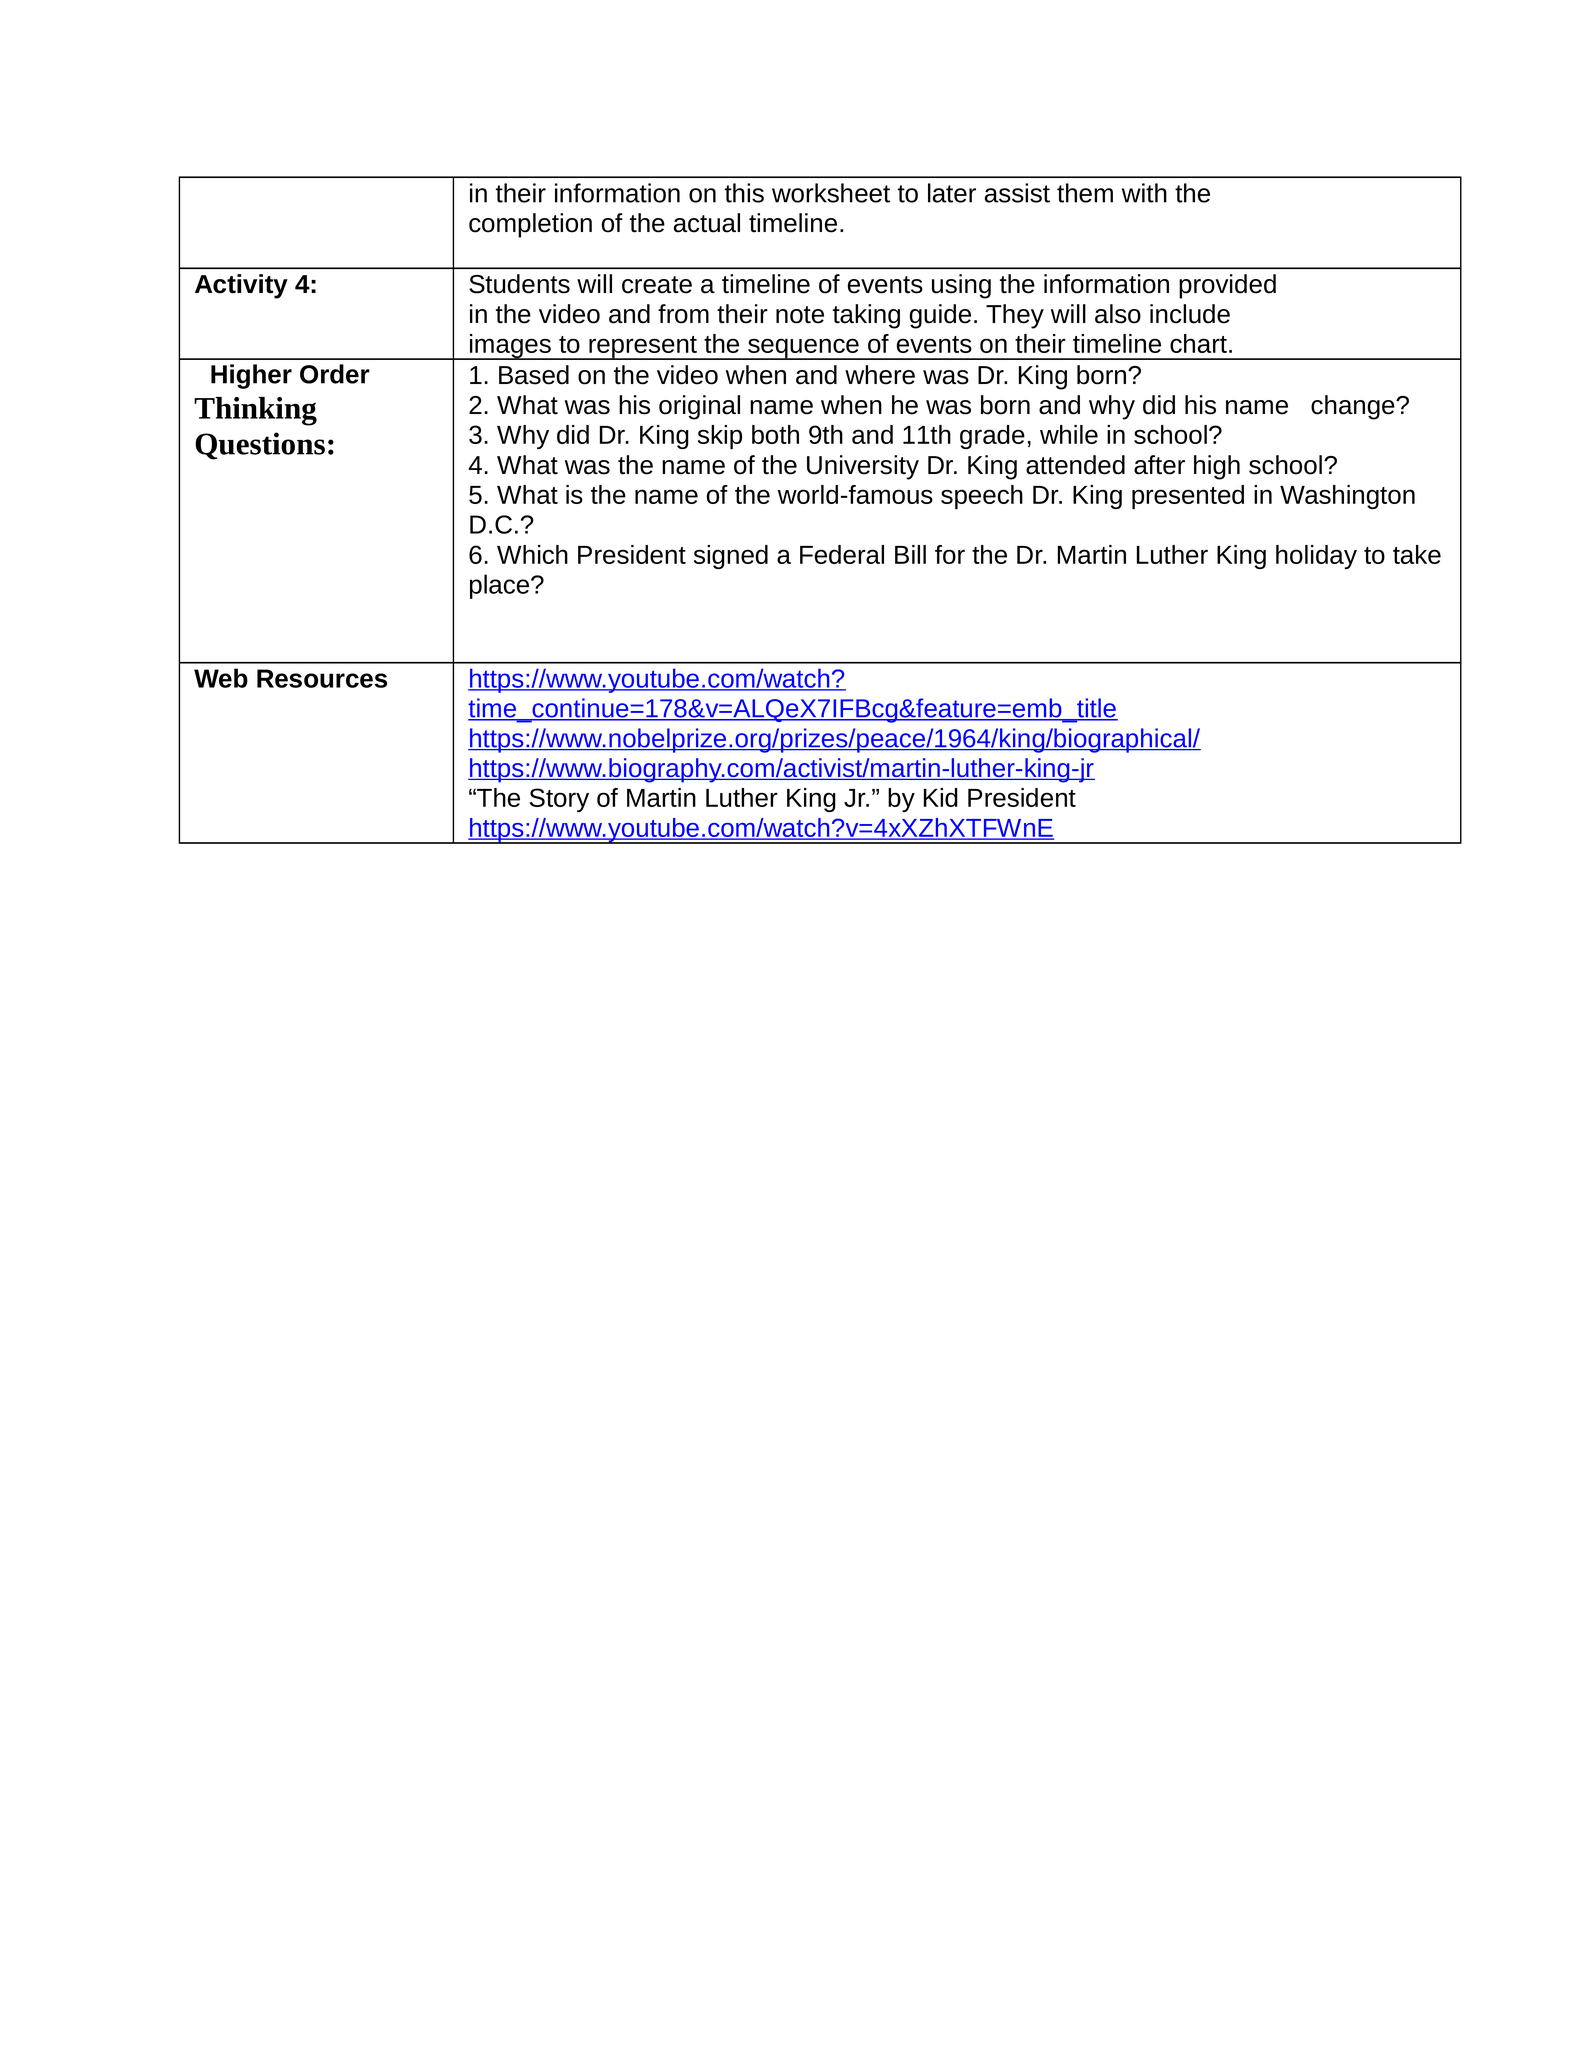  I want to click on Federal, so click(842, 554).
